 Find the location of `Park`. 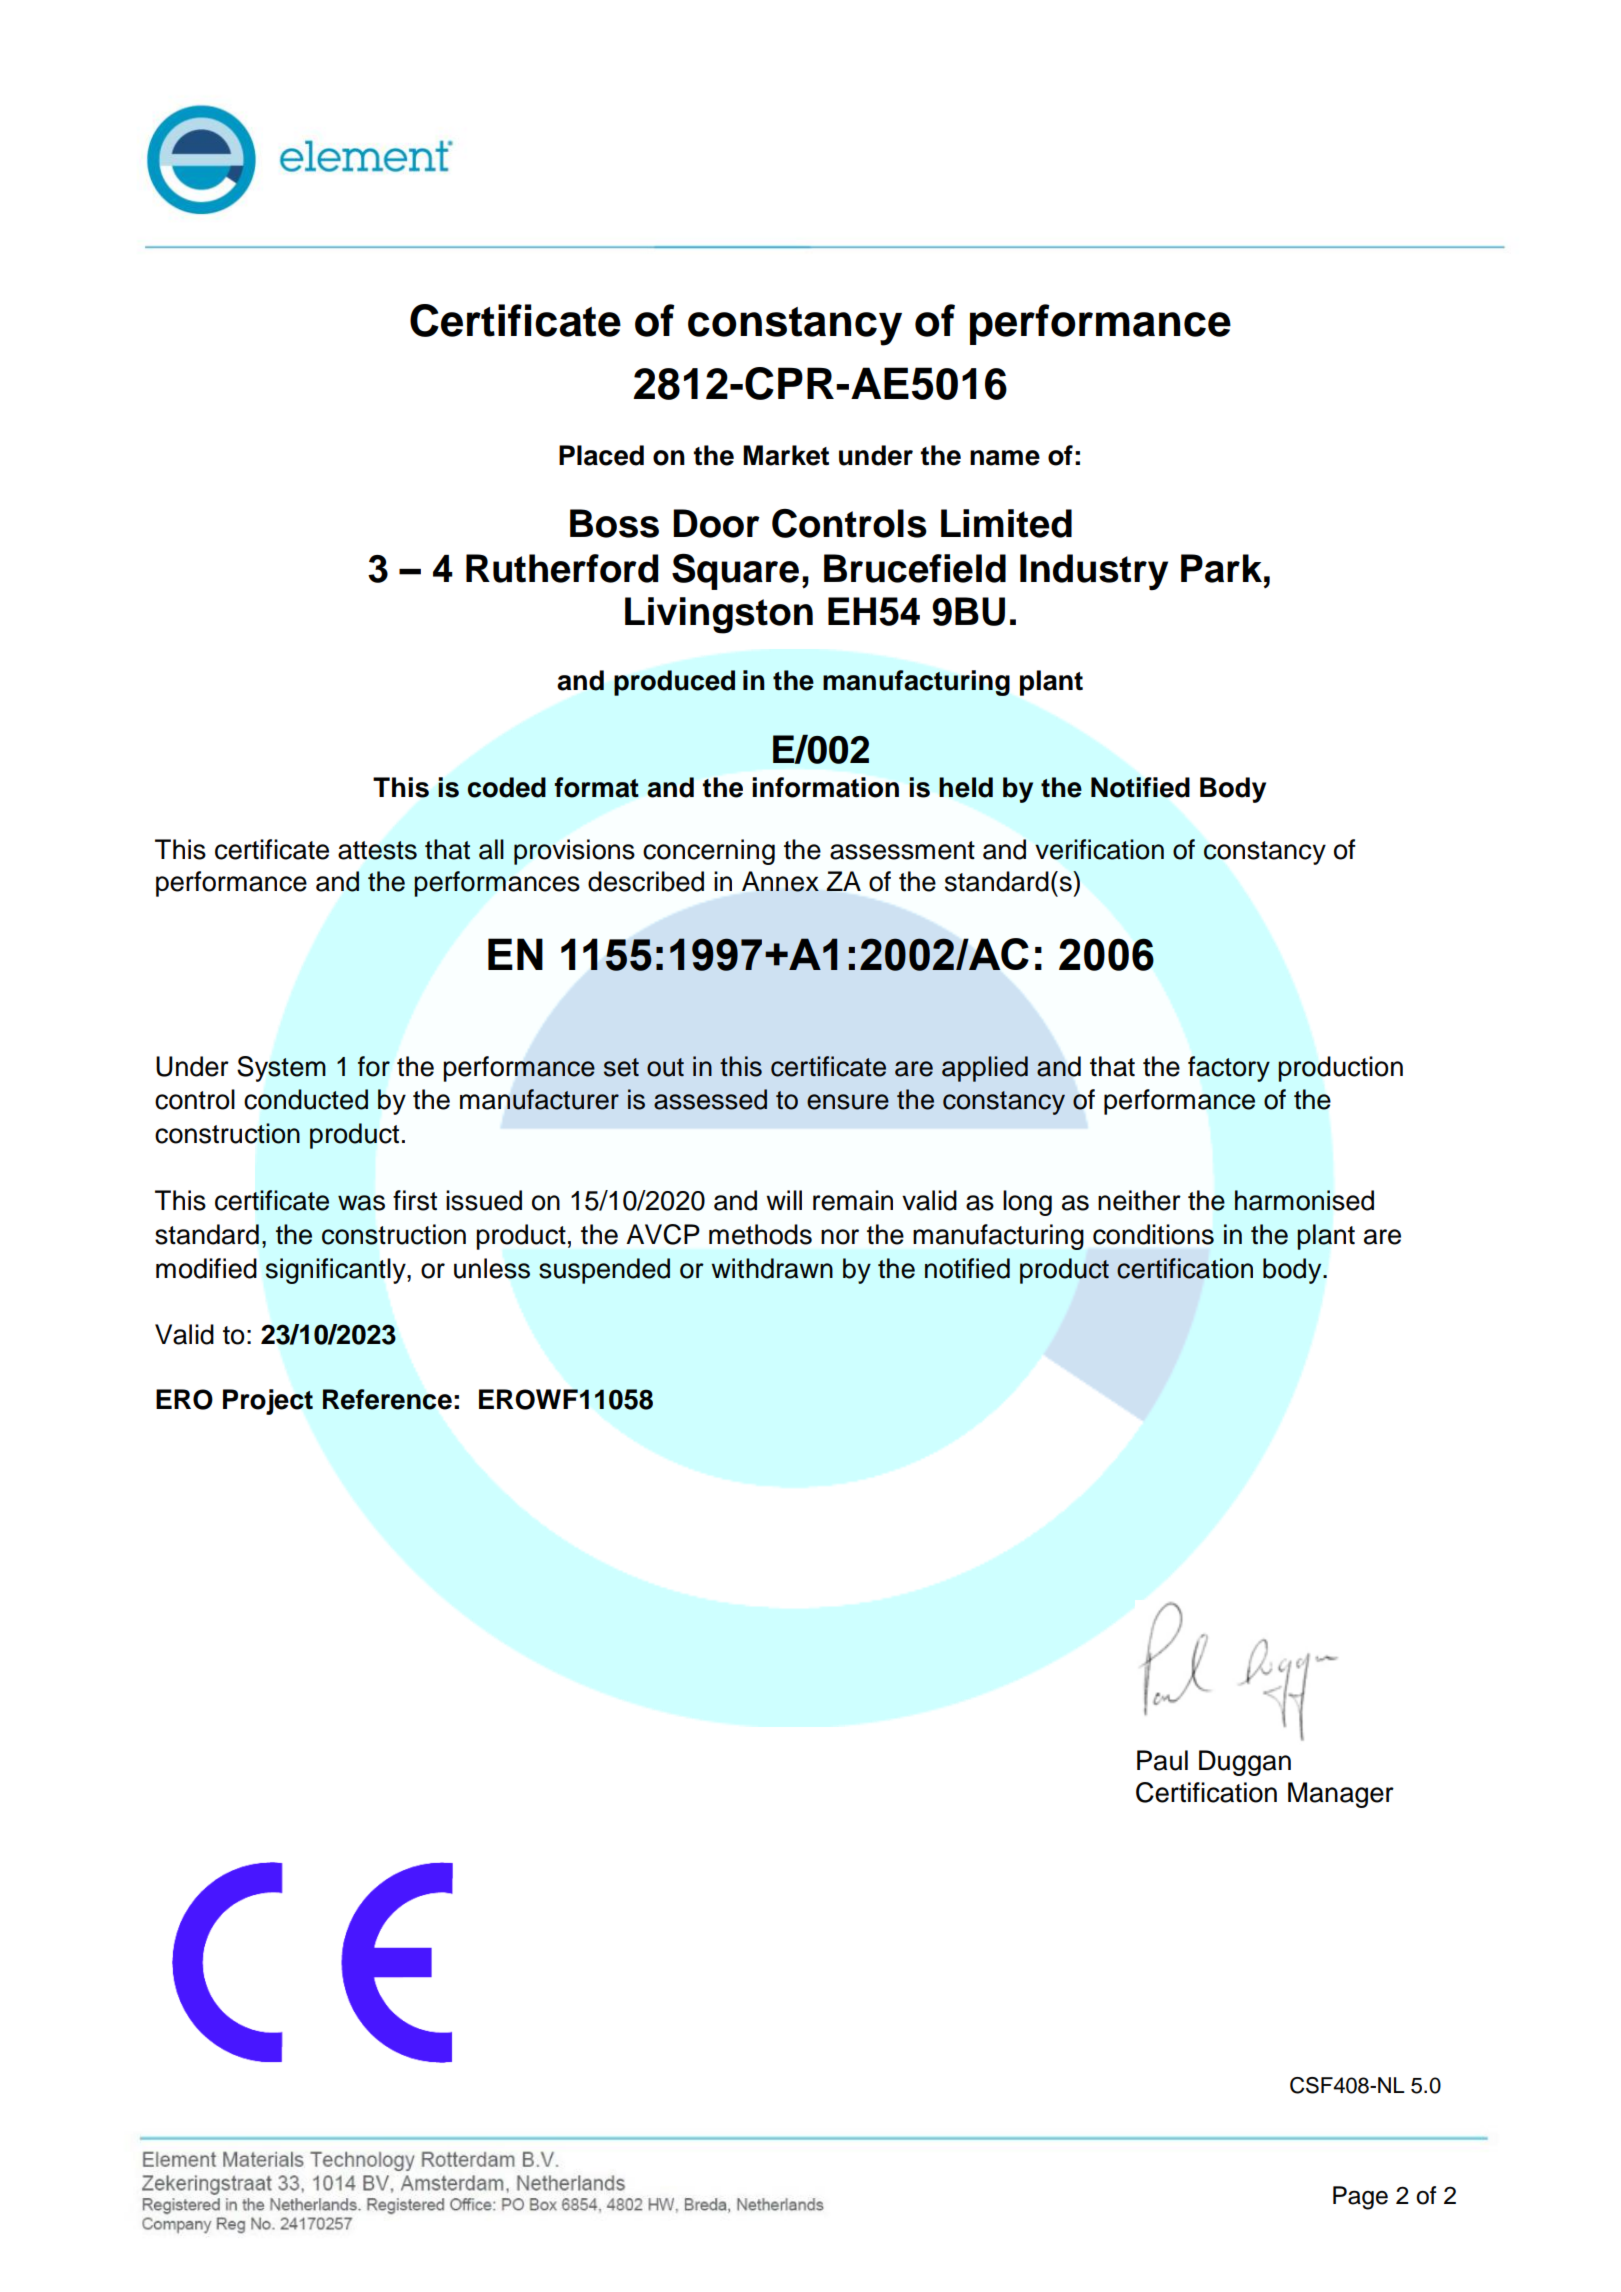

Park is located at coordinates (1221, 568).
